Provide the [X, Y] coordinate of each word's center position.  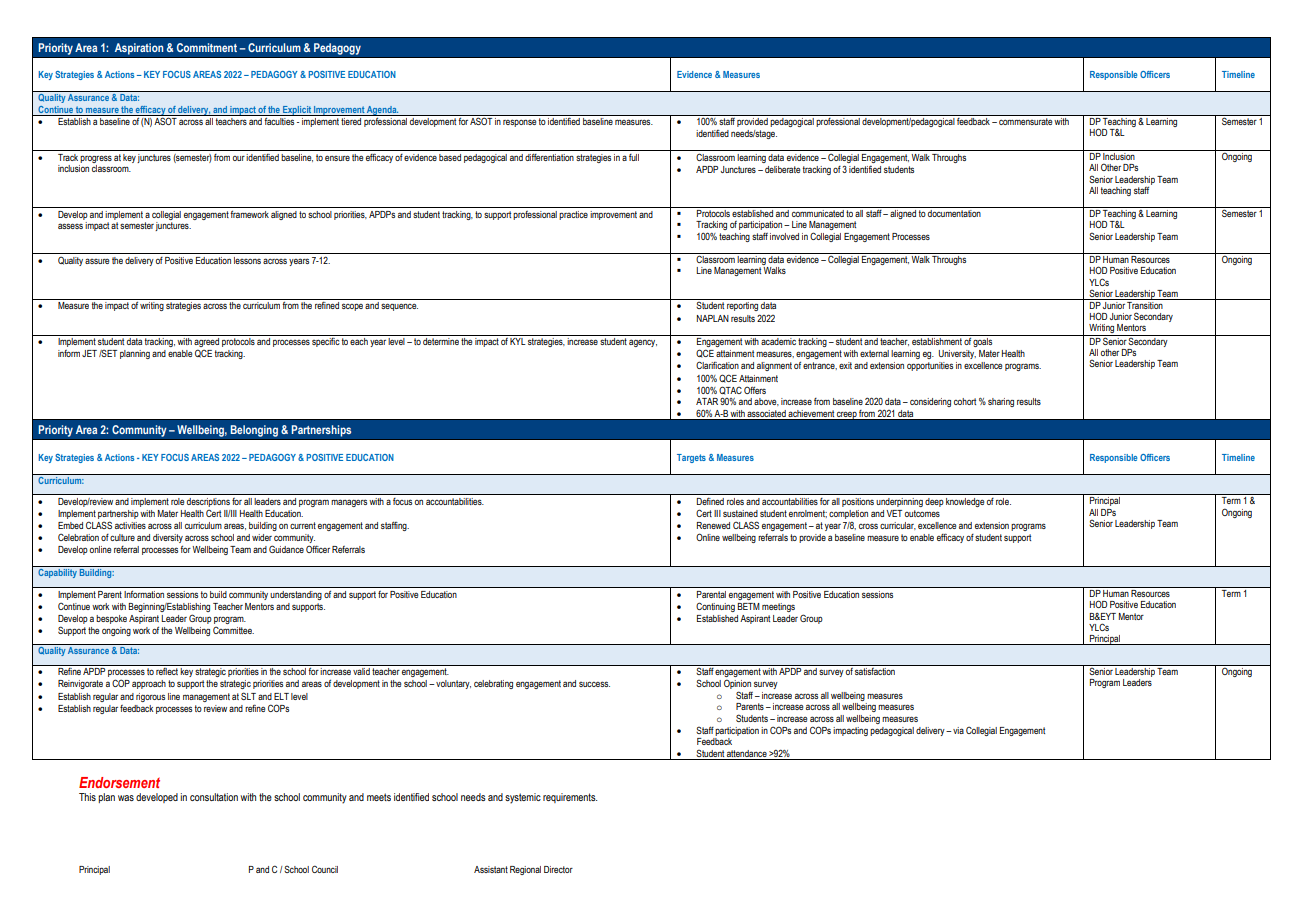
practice [573, 215]
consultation [214, 797]
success [594, 684]
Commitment [207, 47]
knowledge [965, 502]
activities [130, 525]
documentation [954, 213]
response [519, 123]
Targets [691, 458]
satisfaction [875, 671]
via [957, 730]
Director [558, 869]
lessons [247, 260]
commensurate [1025, 121]
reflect [167, 671]
